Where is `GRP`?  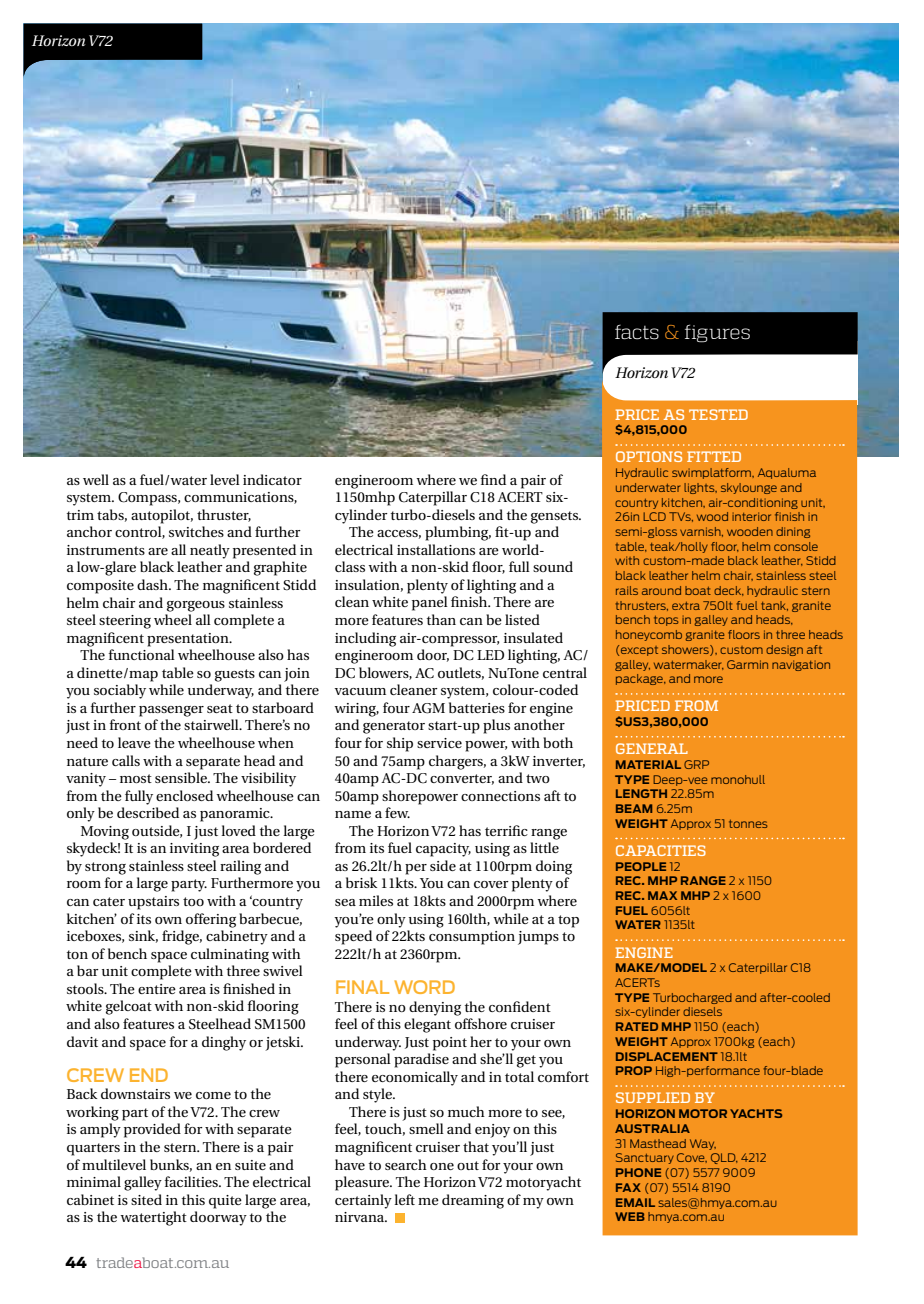 GRP is located at coordinates (696, 764).
